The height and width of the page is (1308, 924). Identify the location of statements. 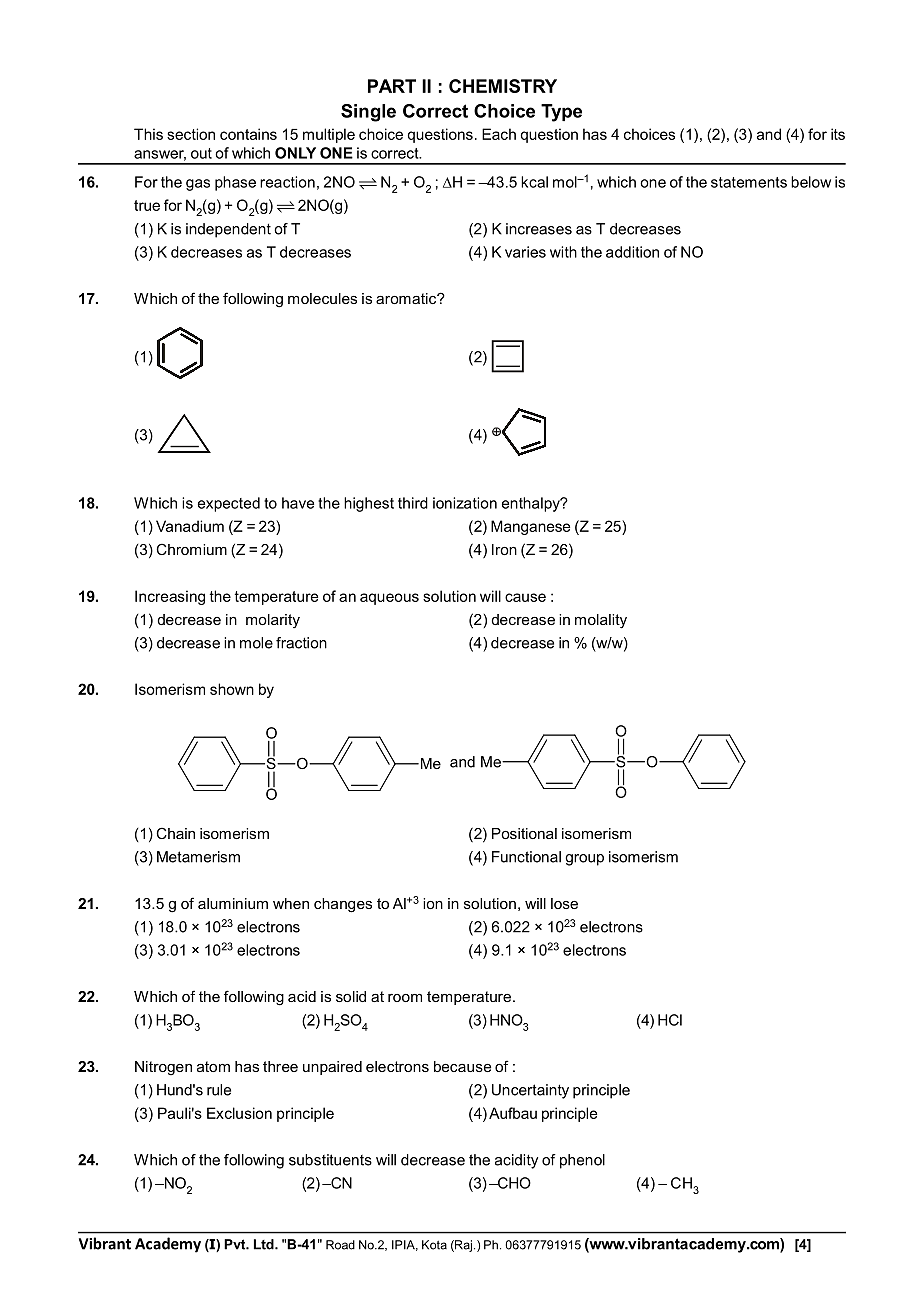
(749, 182).
